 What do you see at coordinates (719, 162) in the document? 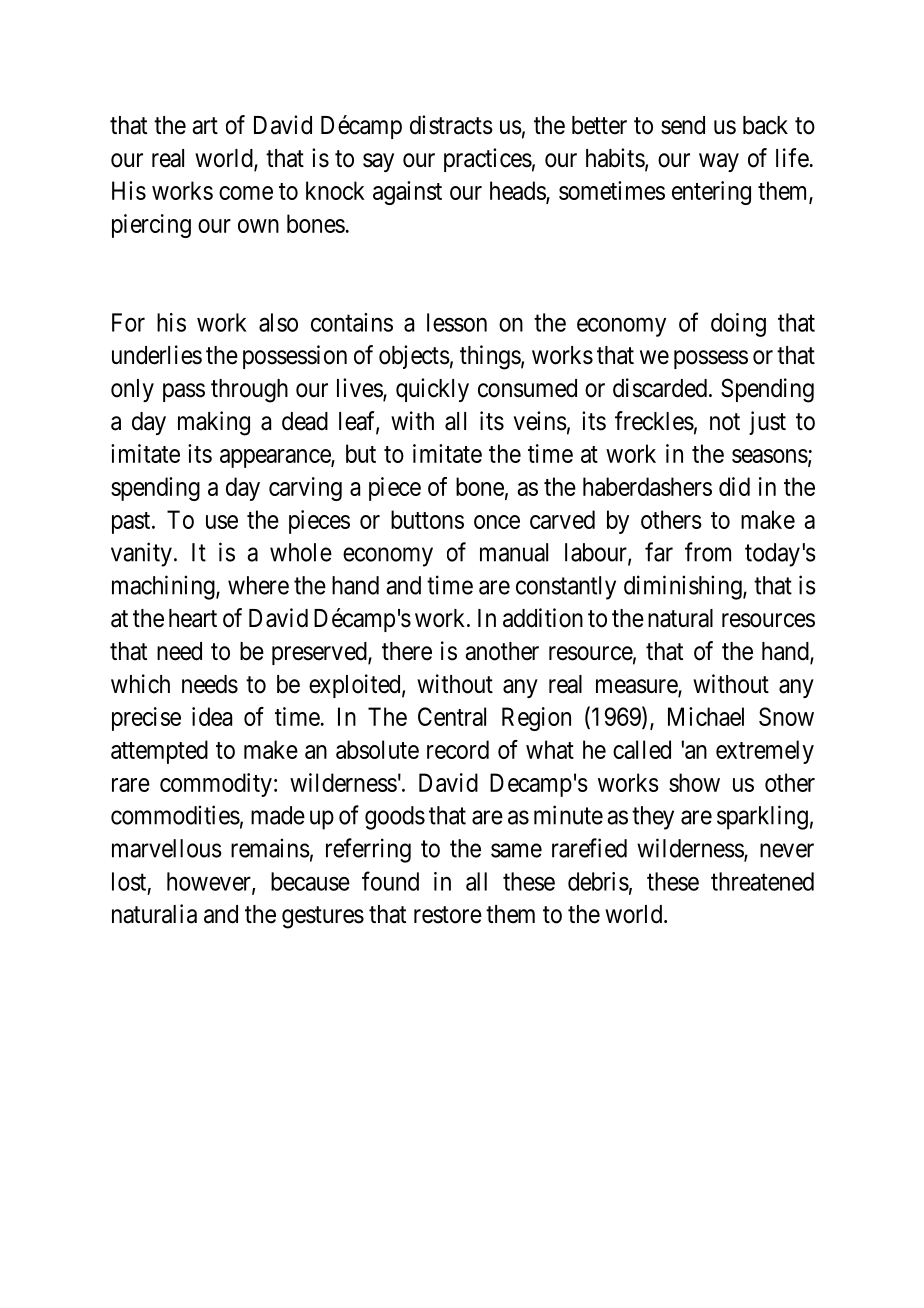
I see `way` at bounding box center [719, 162].
